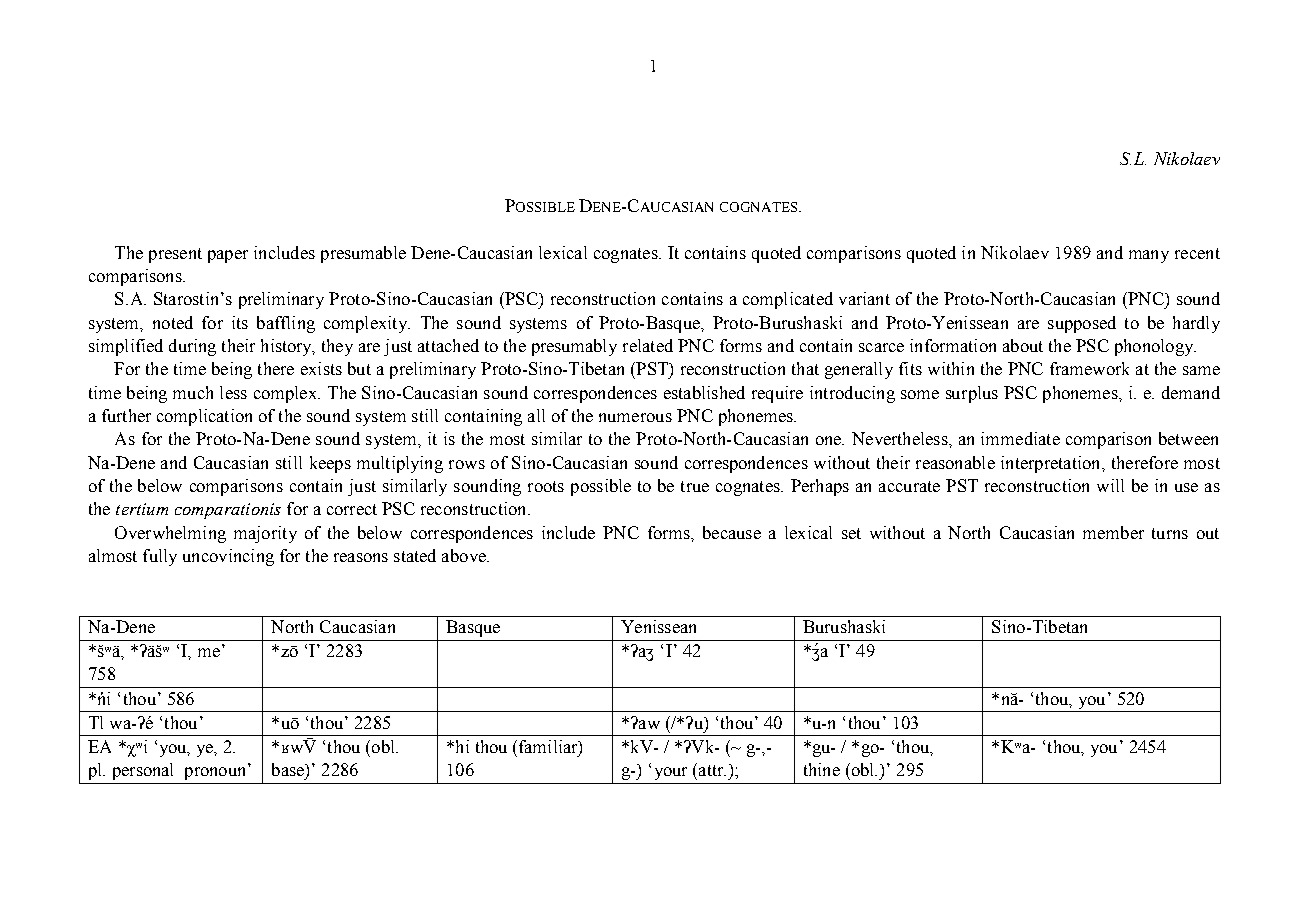 The height and width of the screenshot is (924, 1308). Describe the element at coordinates (1113, 532) in the screenshot. I see `member` at that location.
